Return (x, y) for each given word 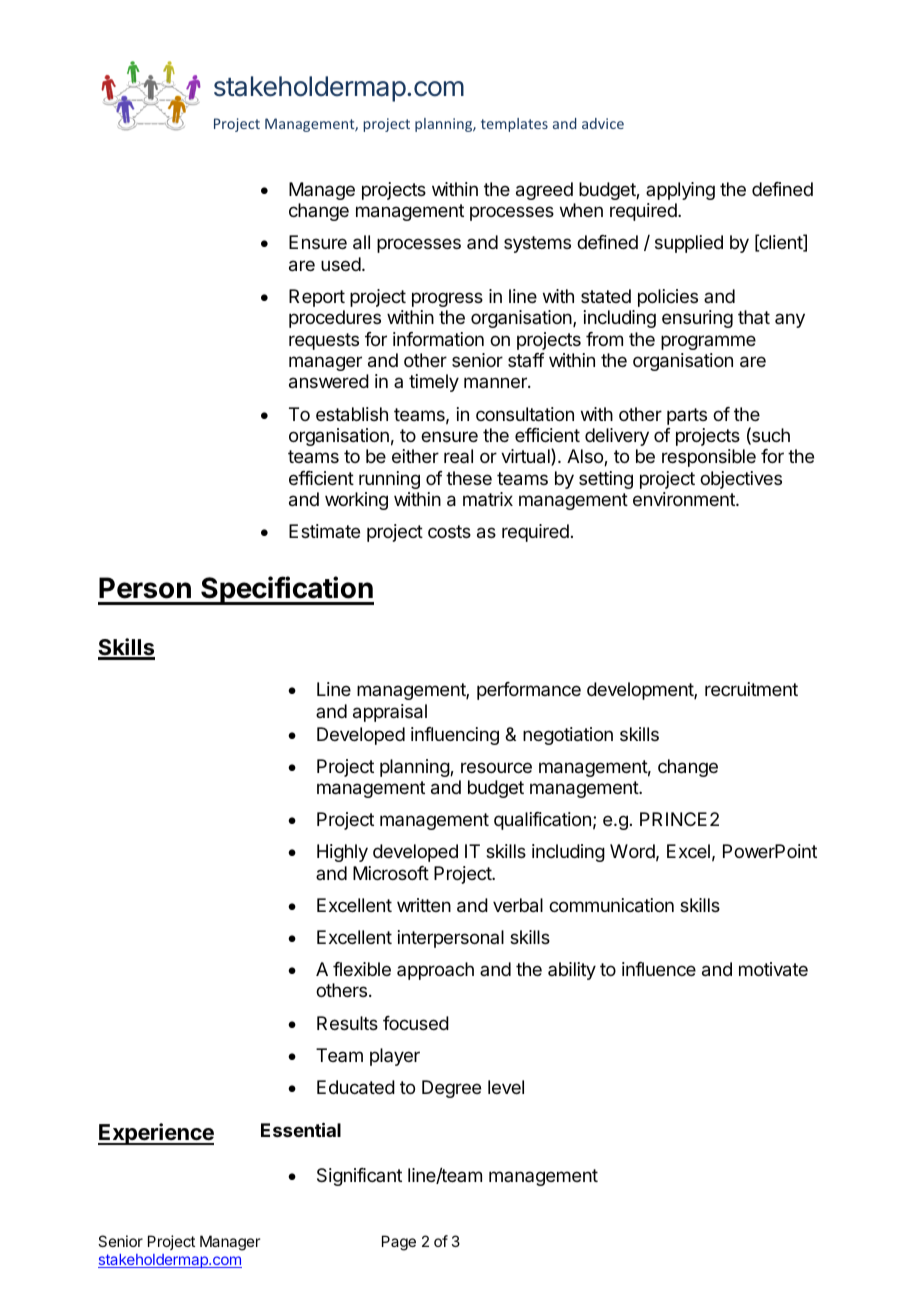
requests (324, 341)
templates (514, 125)
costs (449, 531)
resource (496, 767)
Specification (286, 590)
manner (496, 382)
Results (347, 1023)
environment (685, 499)
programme (708, 342)
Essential (301, 1129)
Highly (342, 853)
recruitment (751, 689)
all (361, 242)
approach (435, 971)
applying (680, 191)
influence (659, 969)
